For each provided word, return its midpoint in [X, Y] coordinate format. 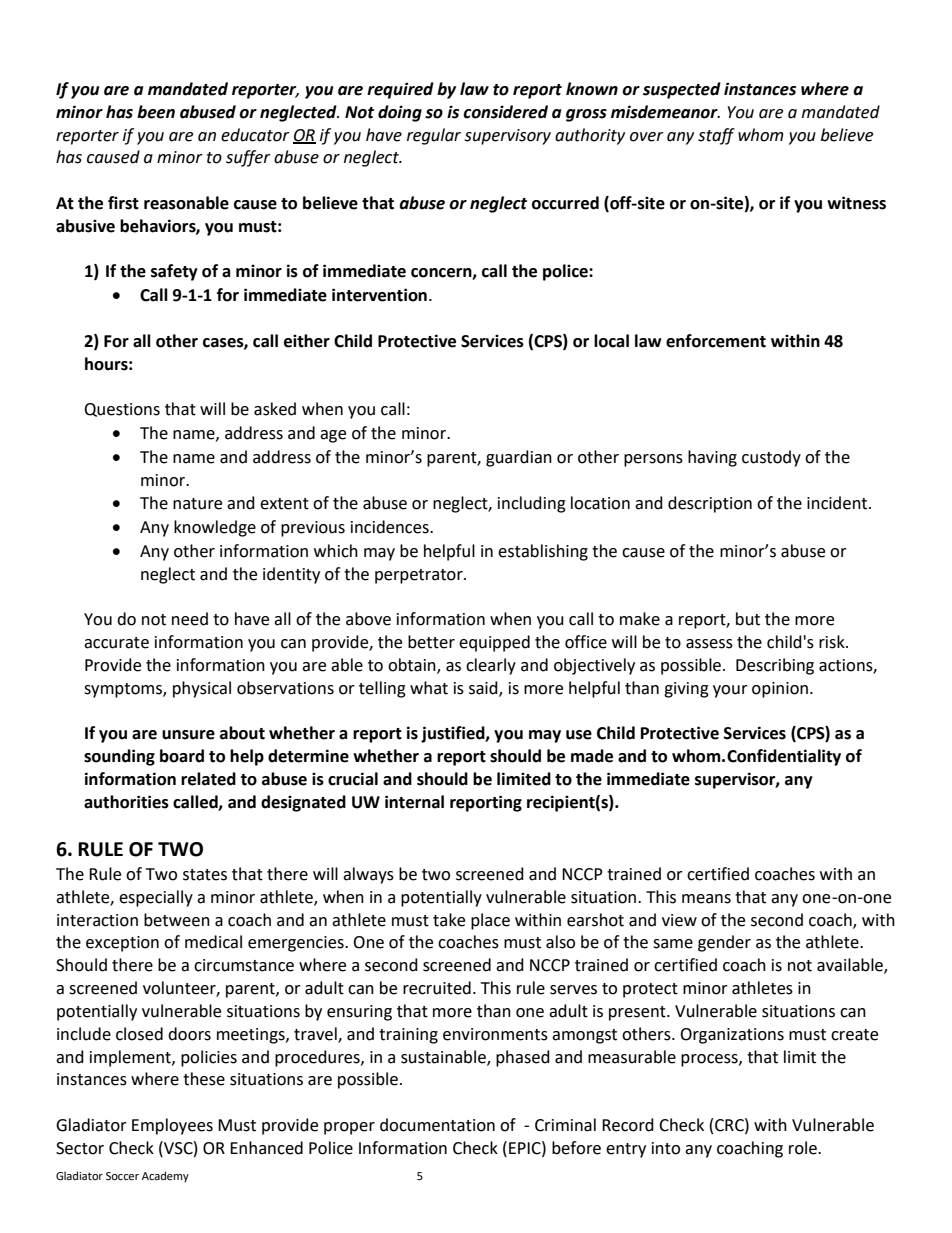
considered [505, 112]
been [156, 112]
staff [716, 136]
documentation [437, 1125]
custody [771, 458]
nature [197, 504]
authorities [126, 802]
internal [414, 802]
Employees [172, 1126]
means [706, 899]
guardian [519, 458]
